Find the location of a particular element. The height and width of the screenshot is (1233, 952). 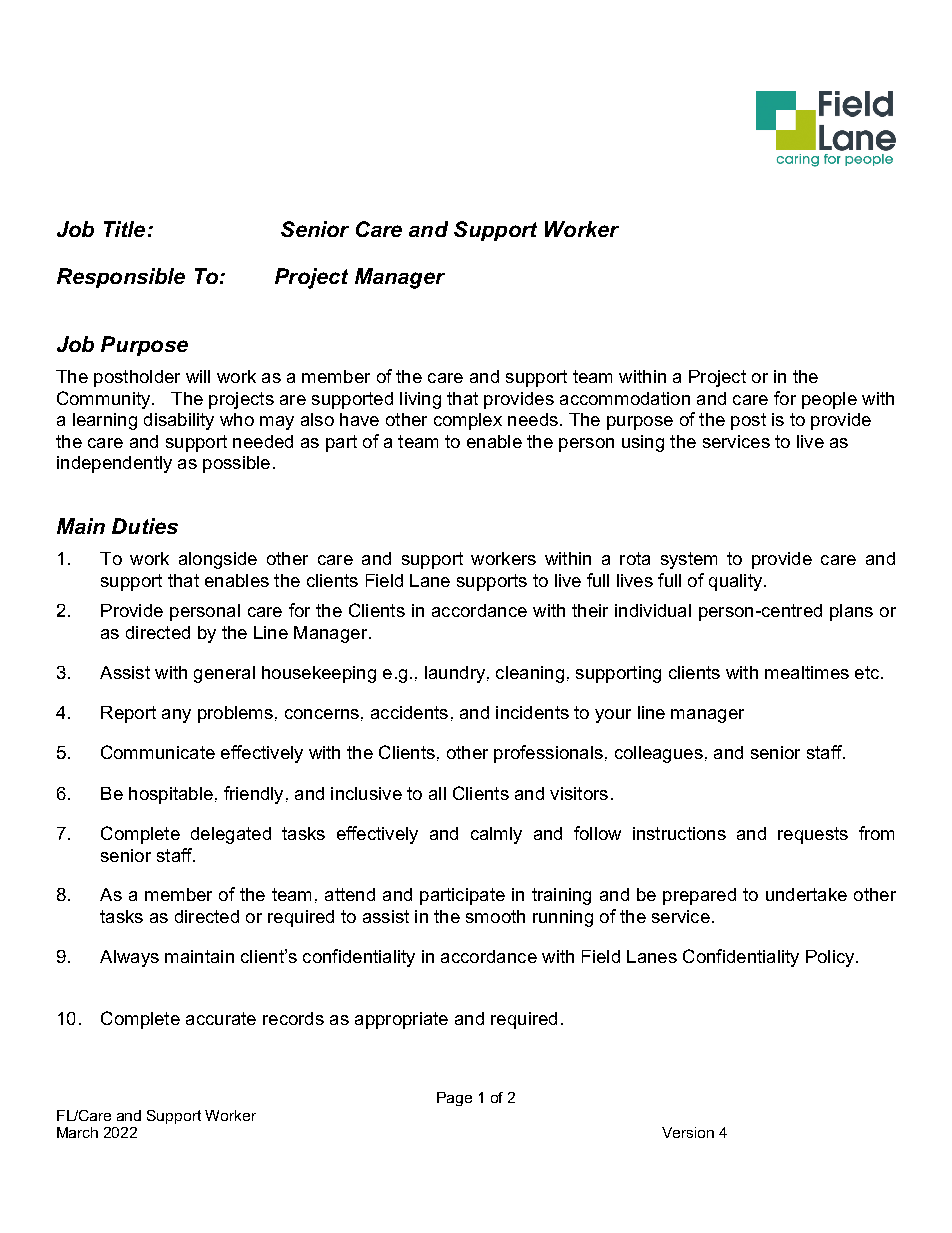

mealtimes is located at coordinates (807, 672).
